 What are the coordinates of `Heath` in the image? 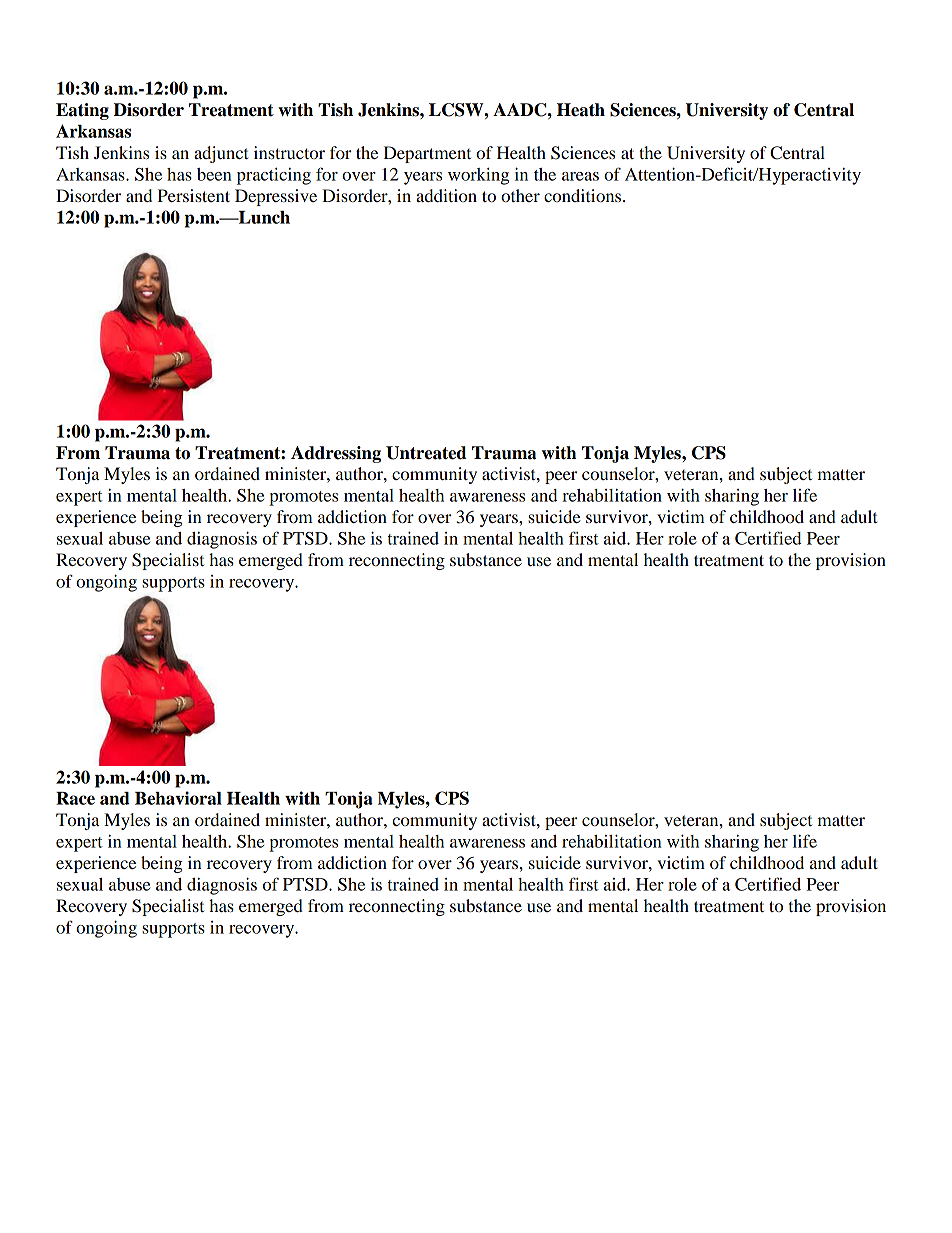 It's located at (581, 110).
